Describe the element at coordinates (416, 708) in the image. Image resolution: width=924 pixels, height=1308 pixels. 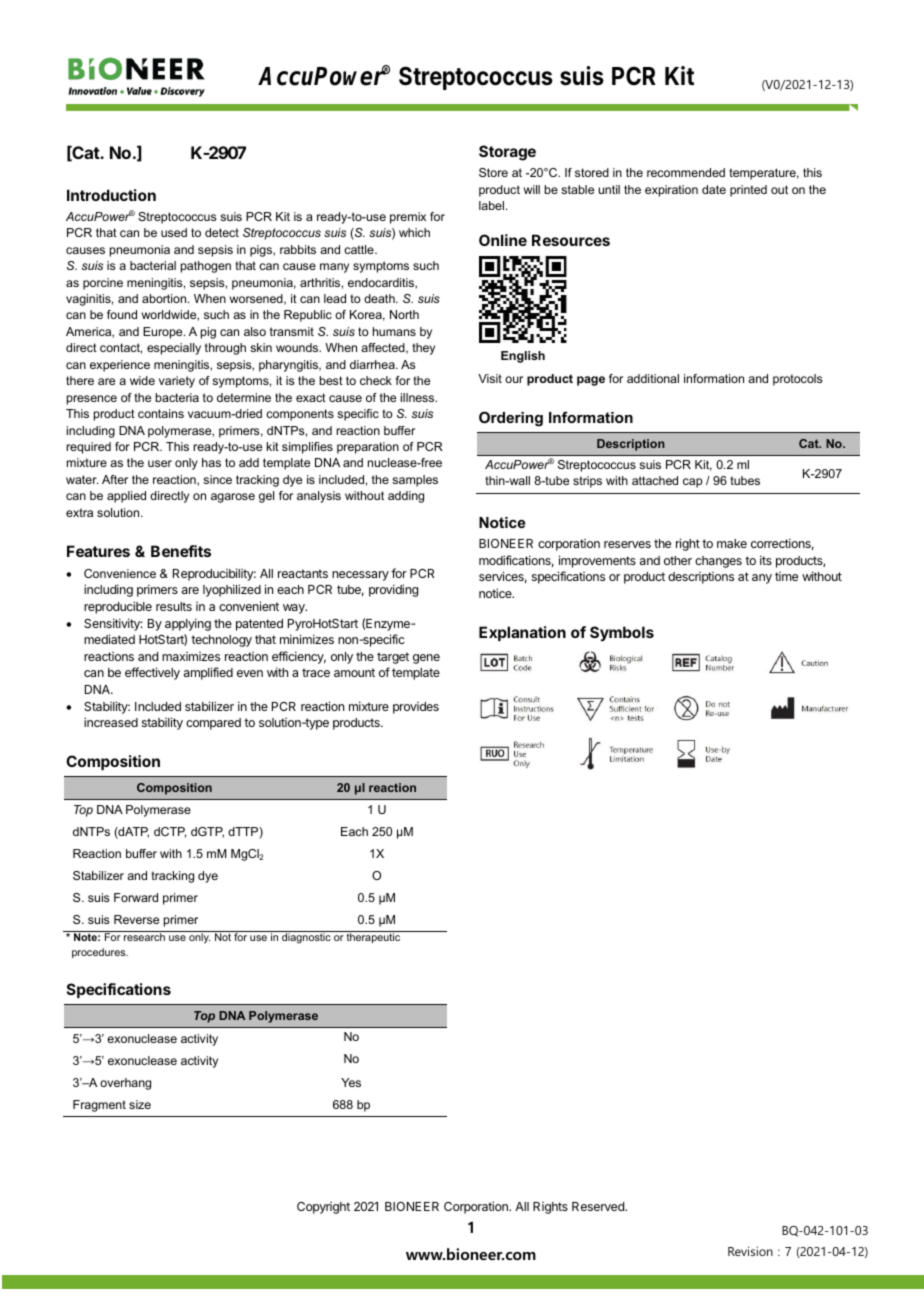
I see `provides` at that location.
